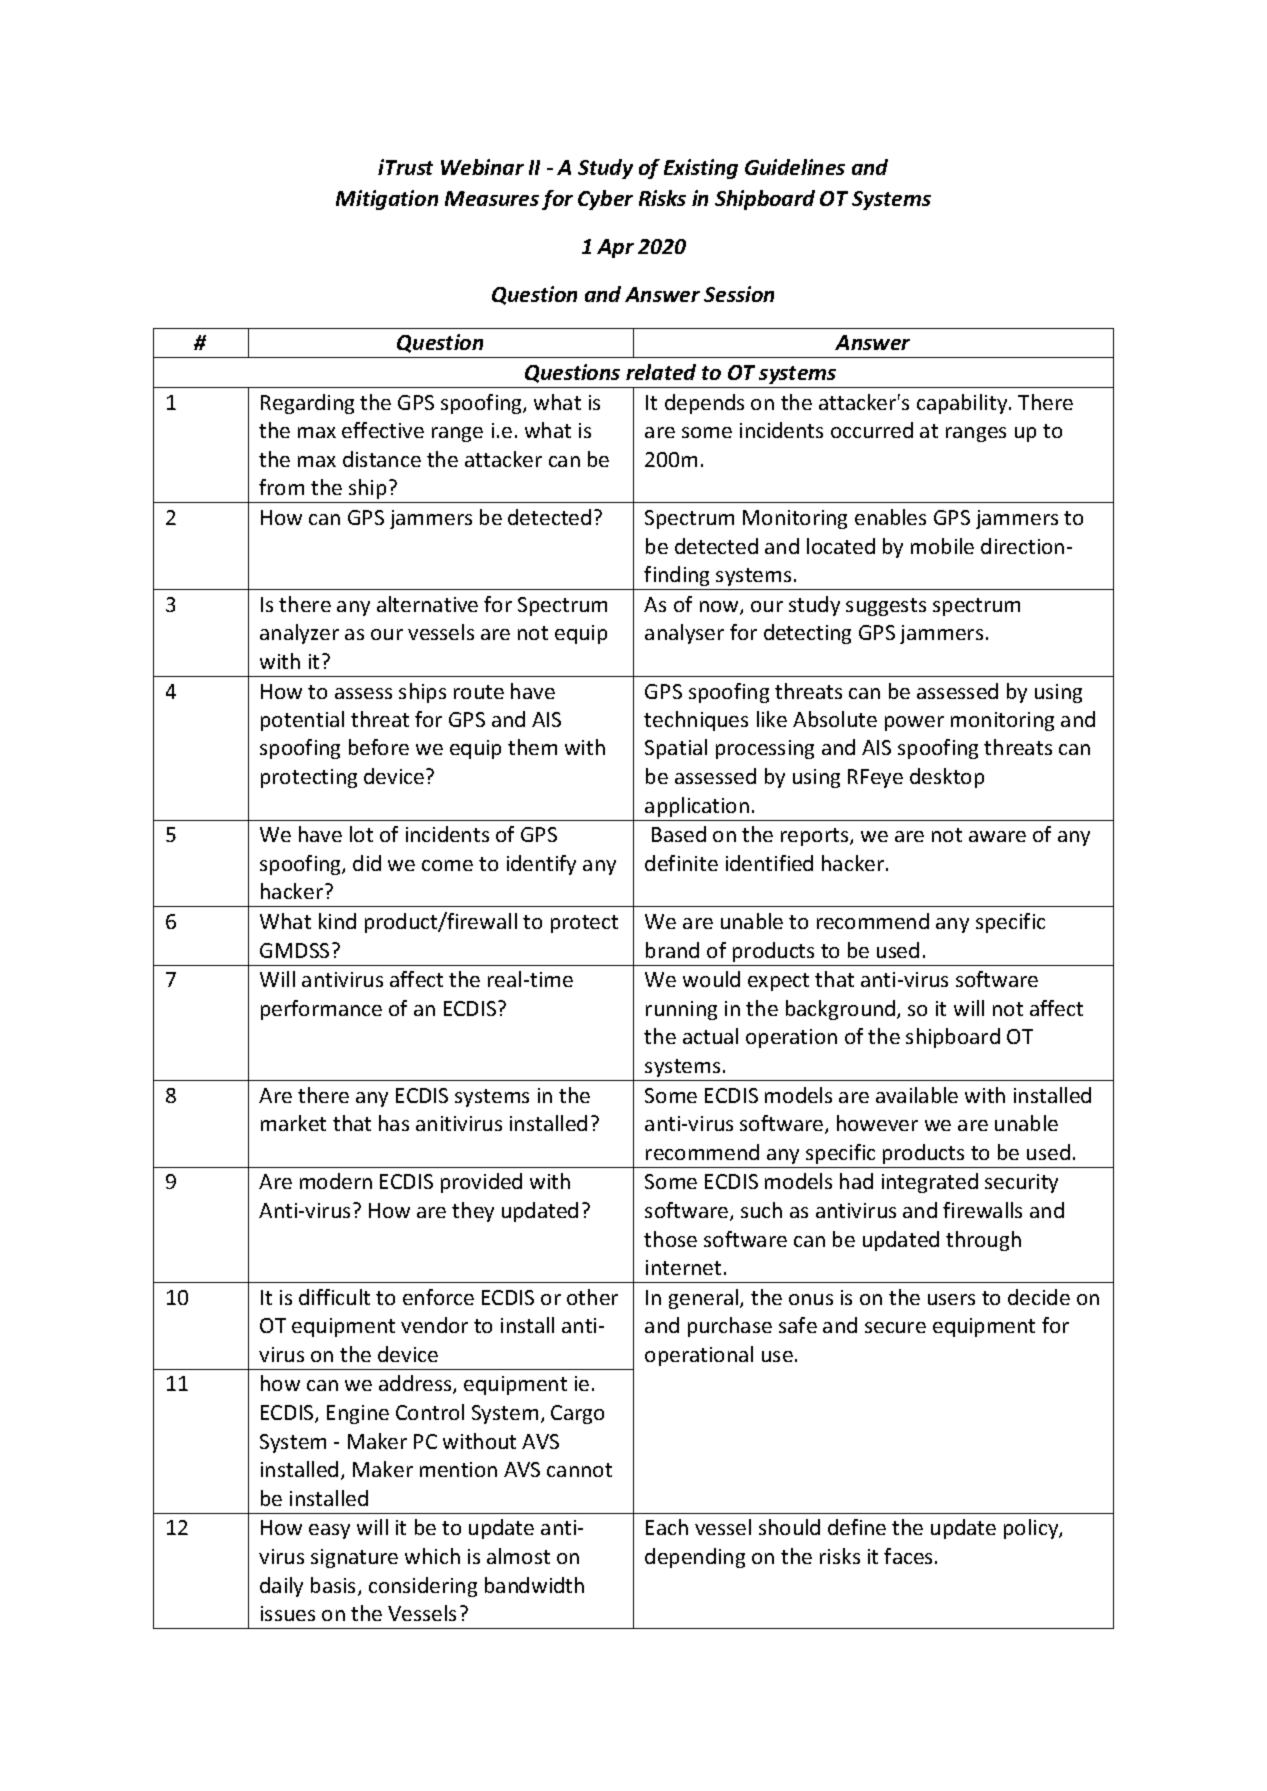 The image size is (1267, 1791). What do you see at coordinates (997, 836) in the screenshot?
I see `aware` at bounding box center [997, 836].
